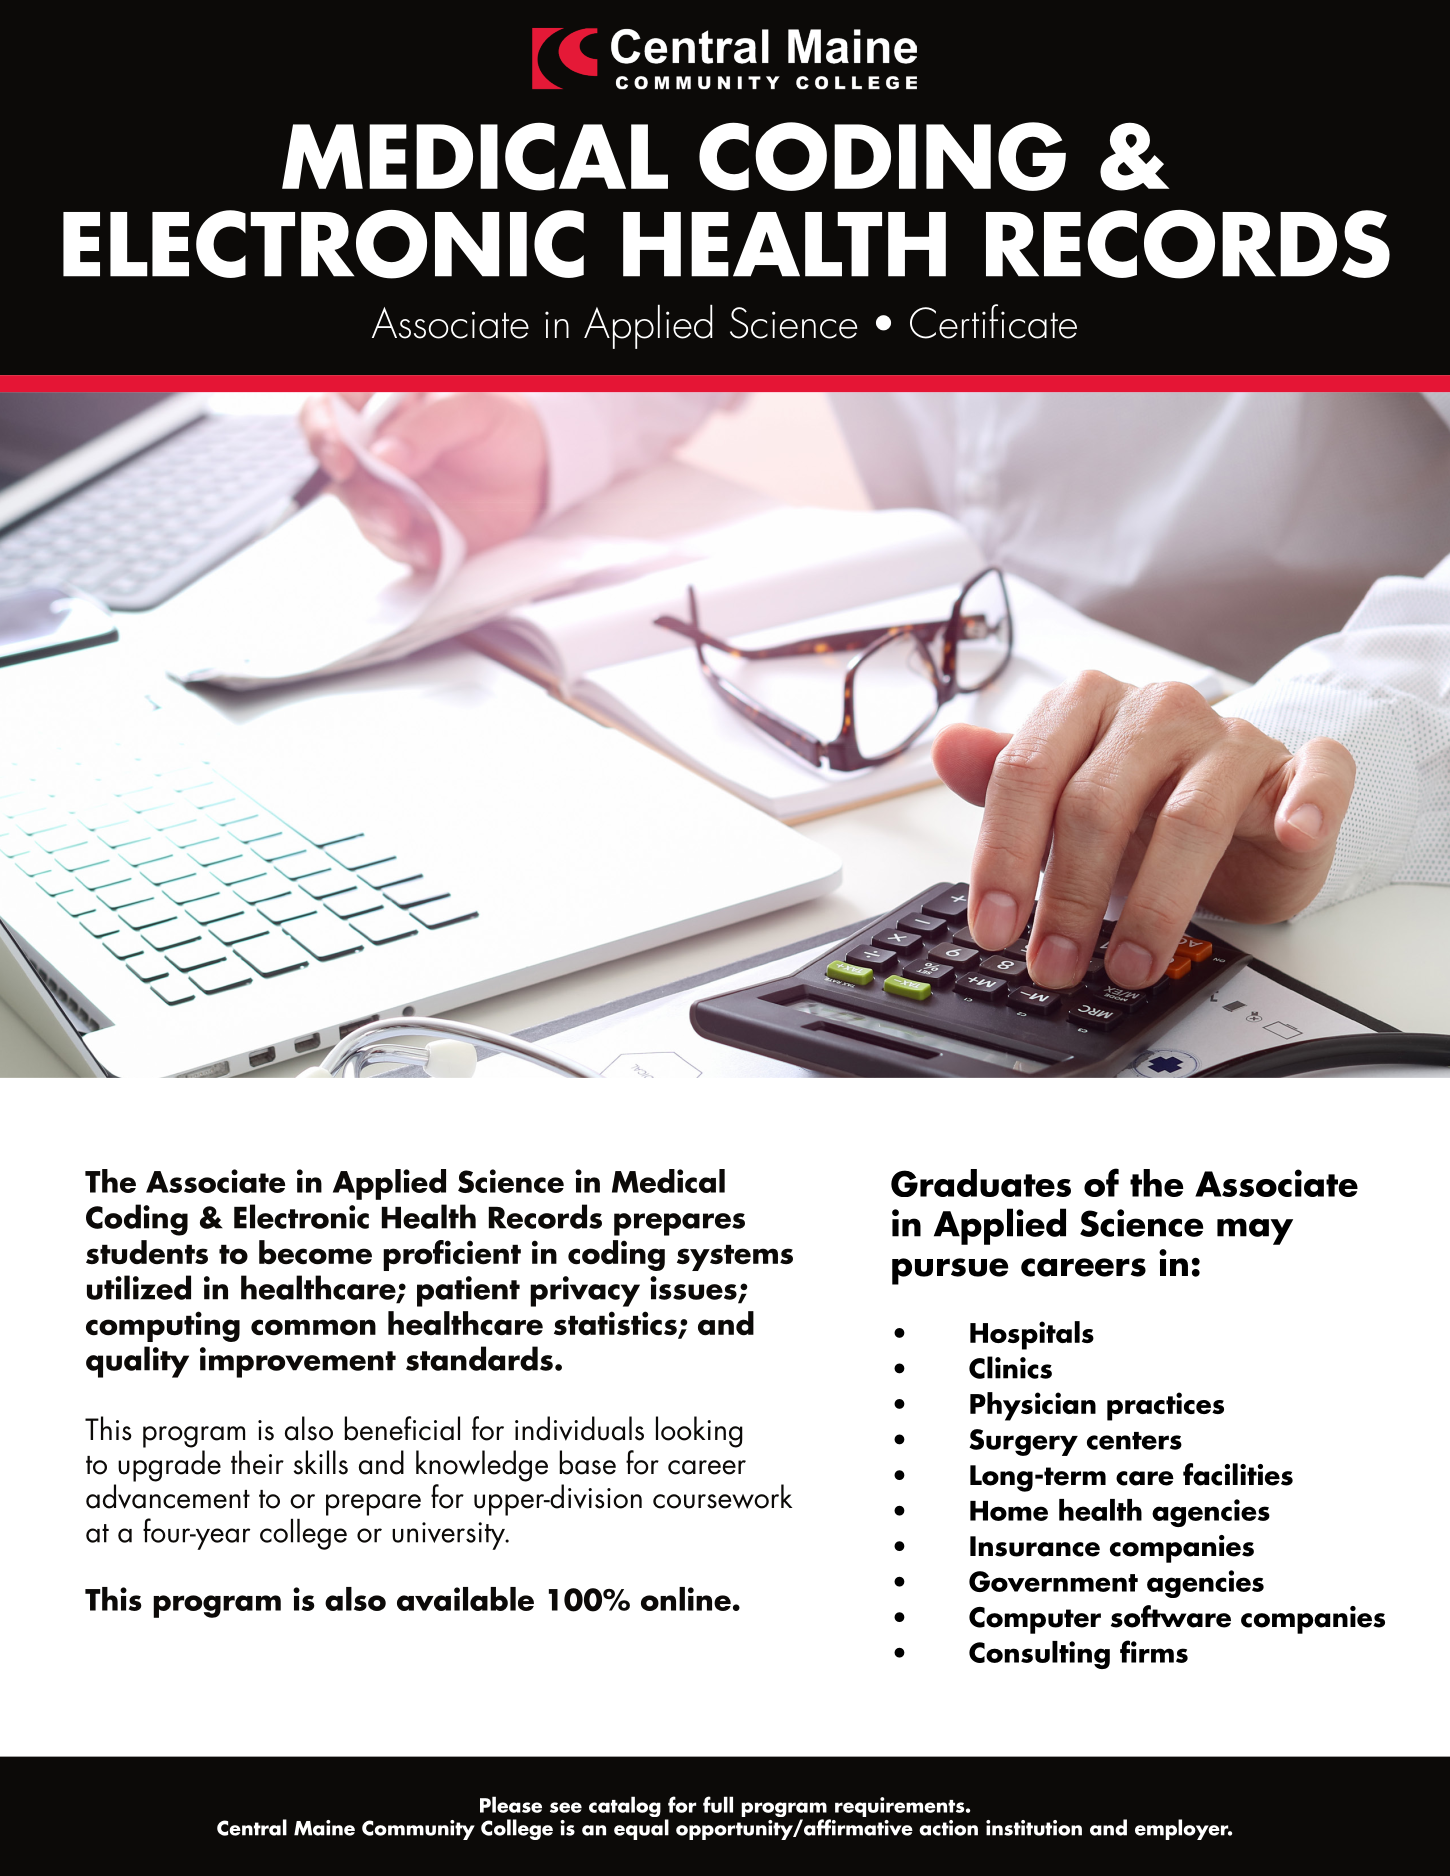 The image size is (1450, 1876). I want to click on may, so click(1255, 1231).
